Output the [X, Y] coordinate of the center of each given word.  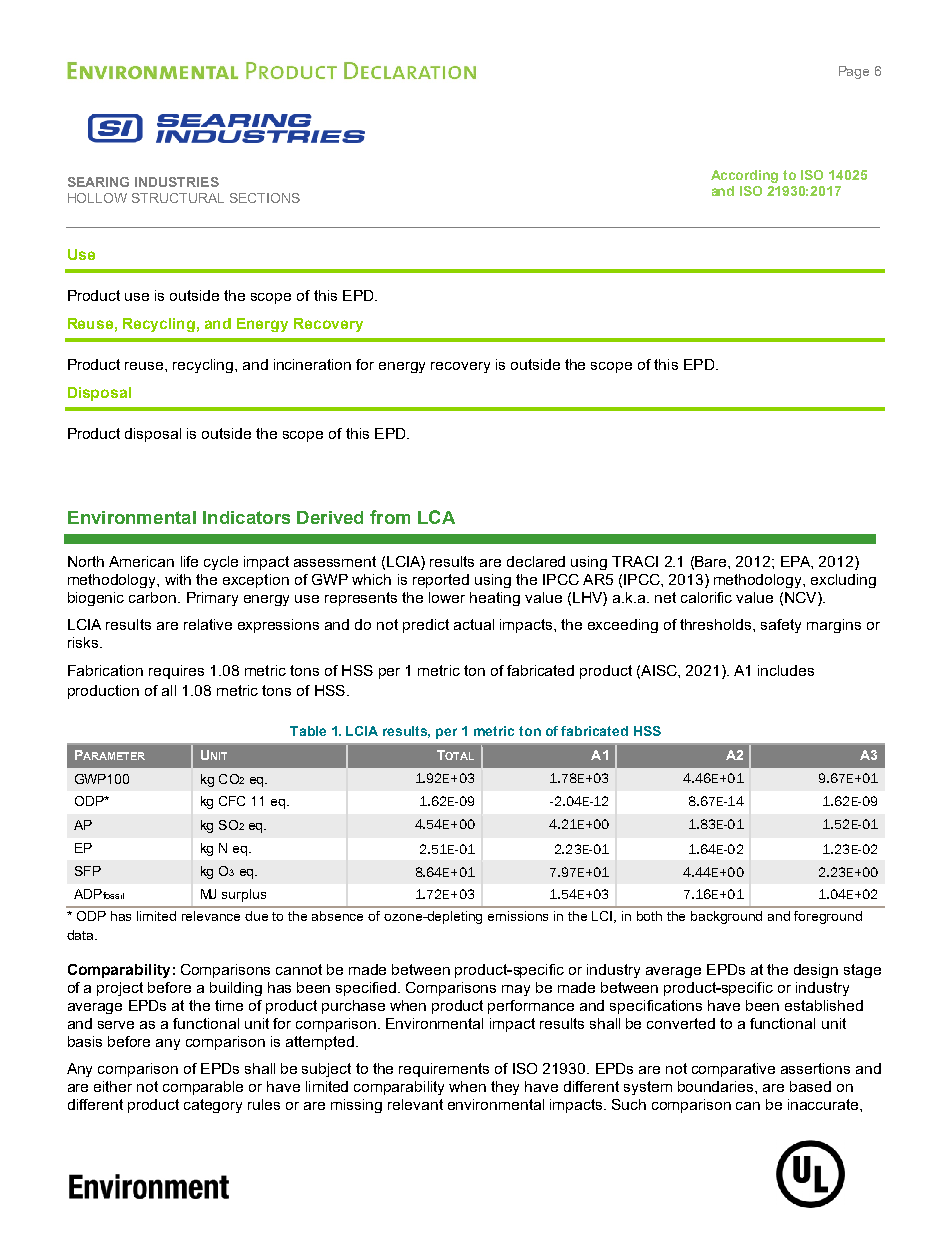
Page [854, 72]
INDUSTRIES [177, 182]
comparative [733, 1070]
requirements [444, 1070]
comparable [203, 1088]
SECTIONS [265, 198]
